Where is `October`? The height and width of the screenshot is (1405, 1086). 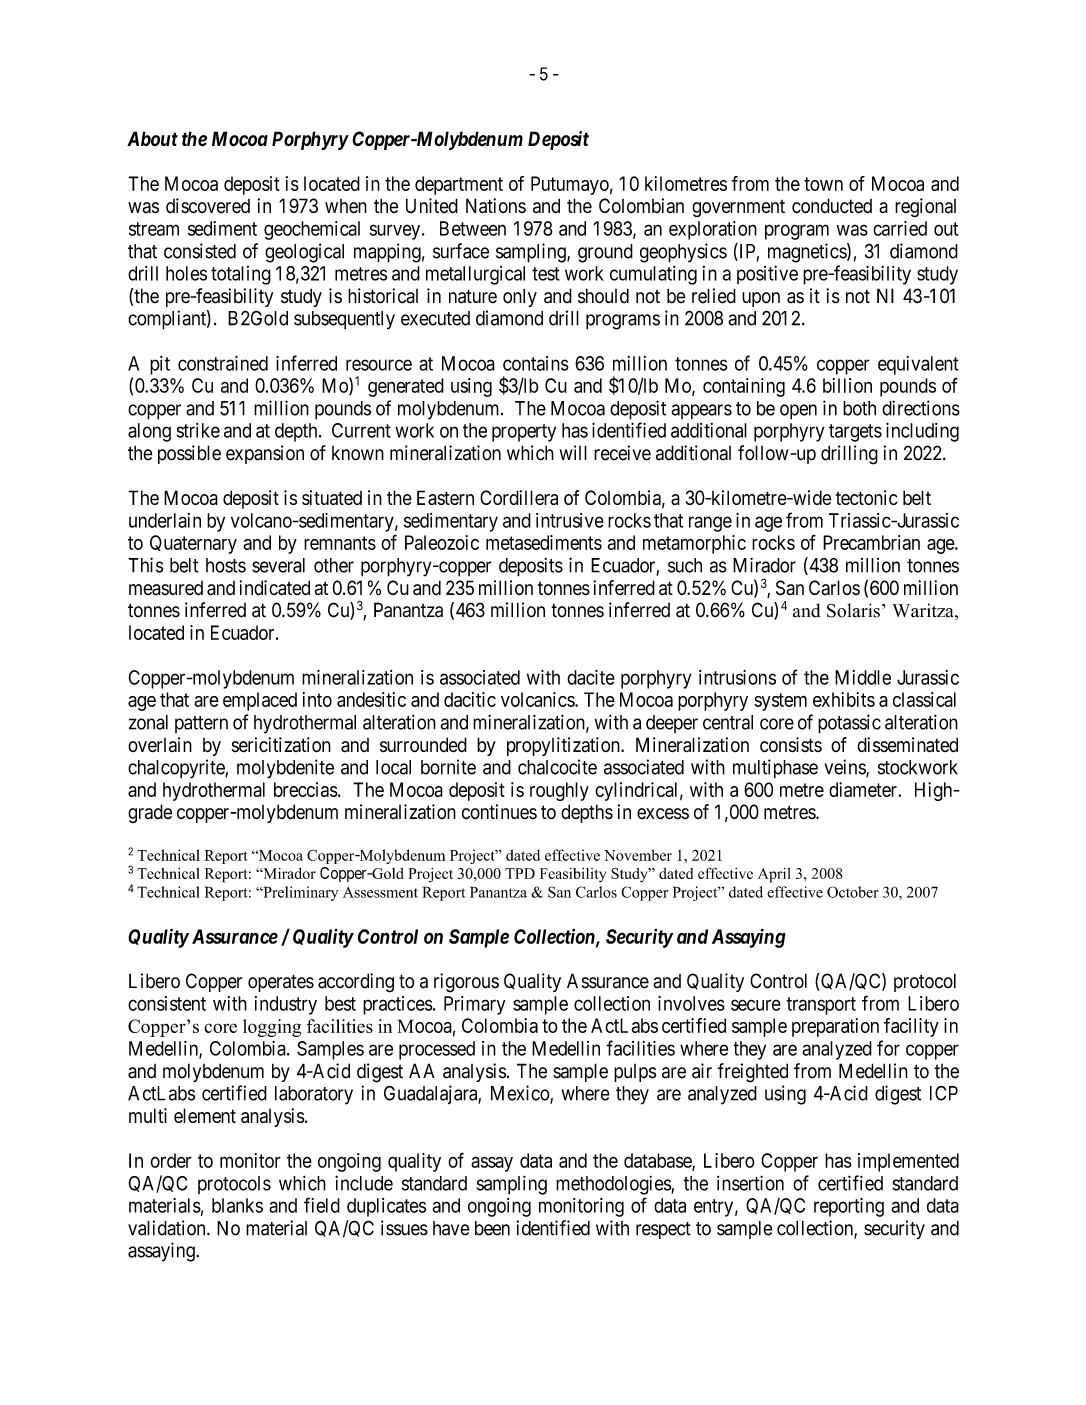
October is located at coordinates (853, 892).
